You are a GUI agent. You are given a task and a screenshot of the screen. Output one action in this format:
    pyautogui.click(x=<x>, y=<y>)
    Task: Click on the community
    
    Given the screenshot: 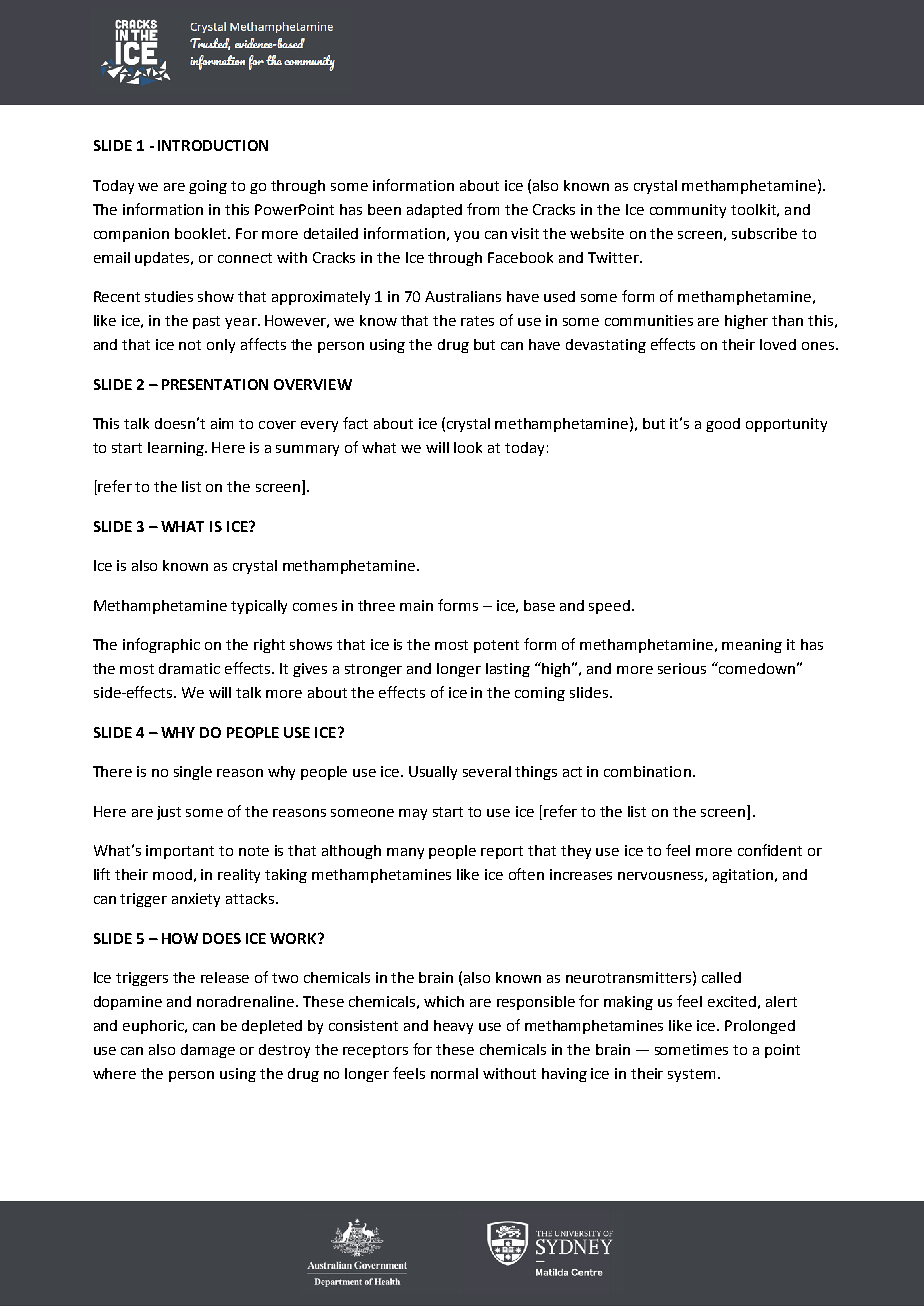 What is the action you would take?
    pyautogui.click(x=688, y=211)
